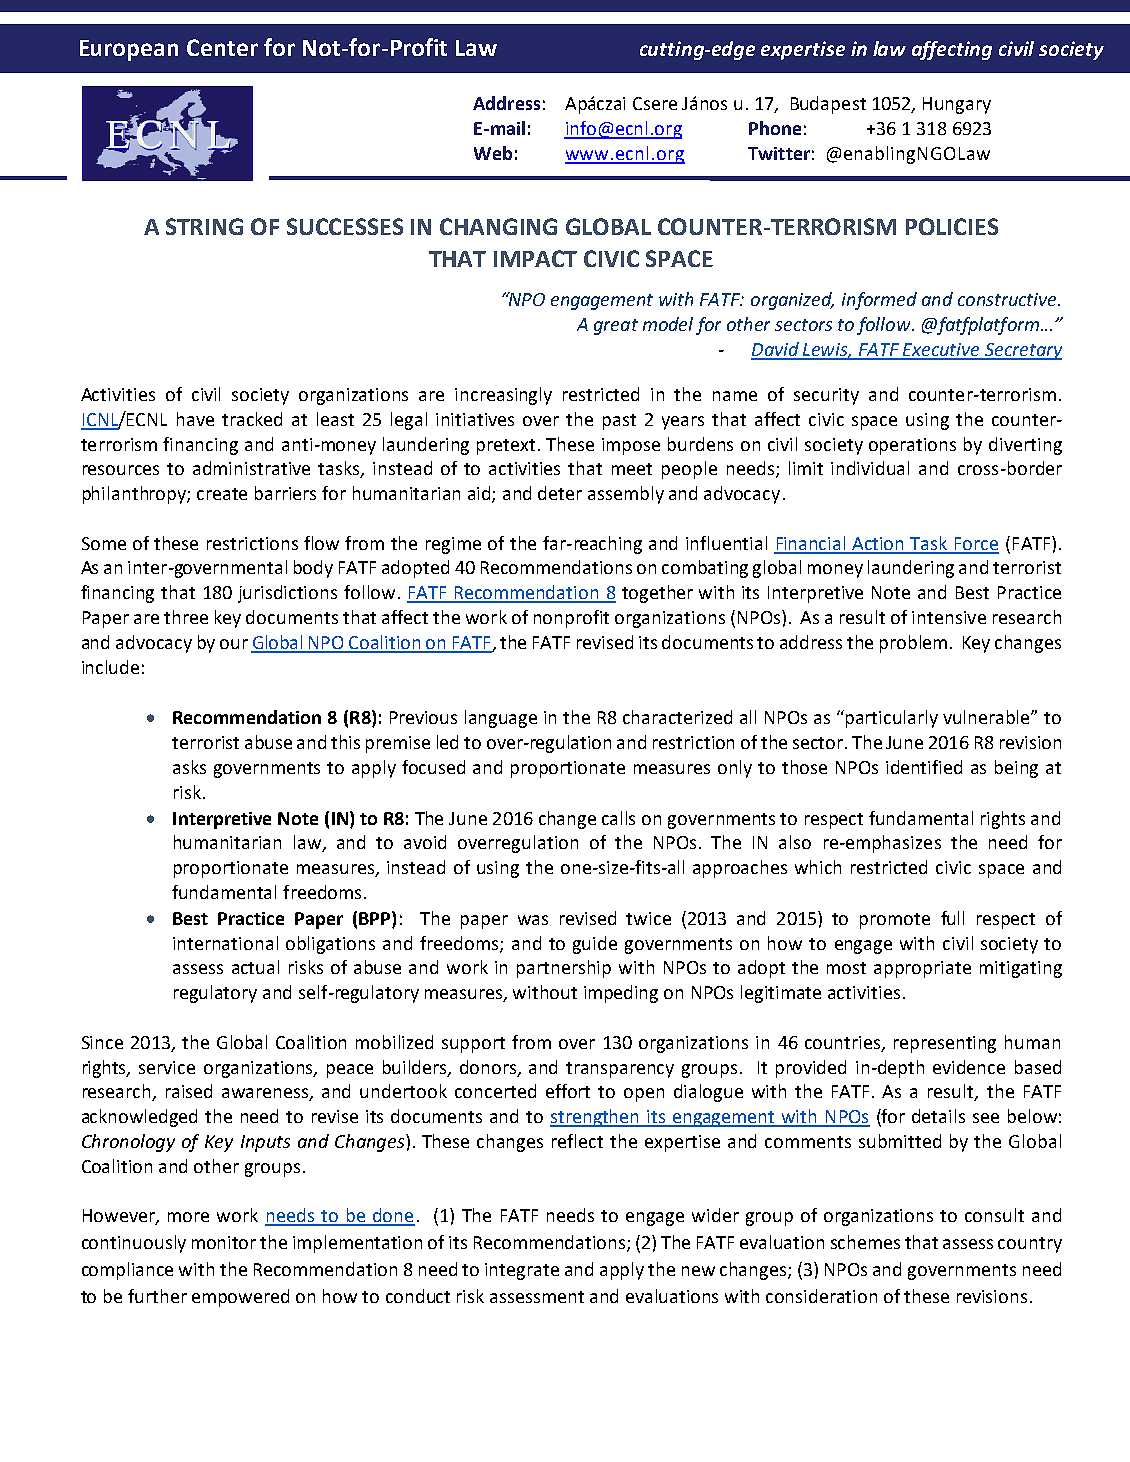 The image size is (1130, 1462). What do you see at coordinates (501, 719) in the page?
I see `language` at bounding box center [501, 719].
